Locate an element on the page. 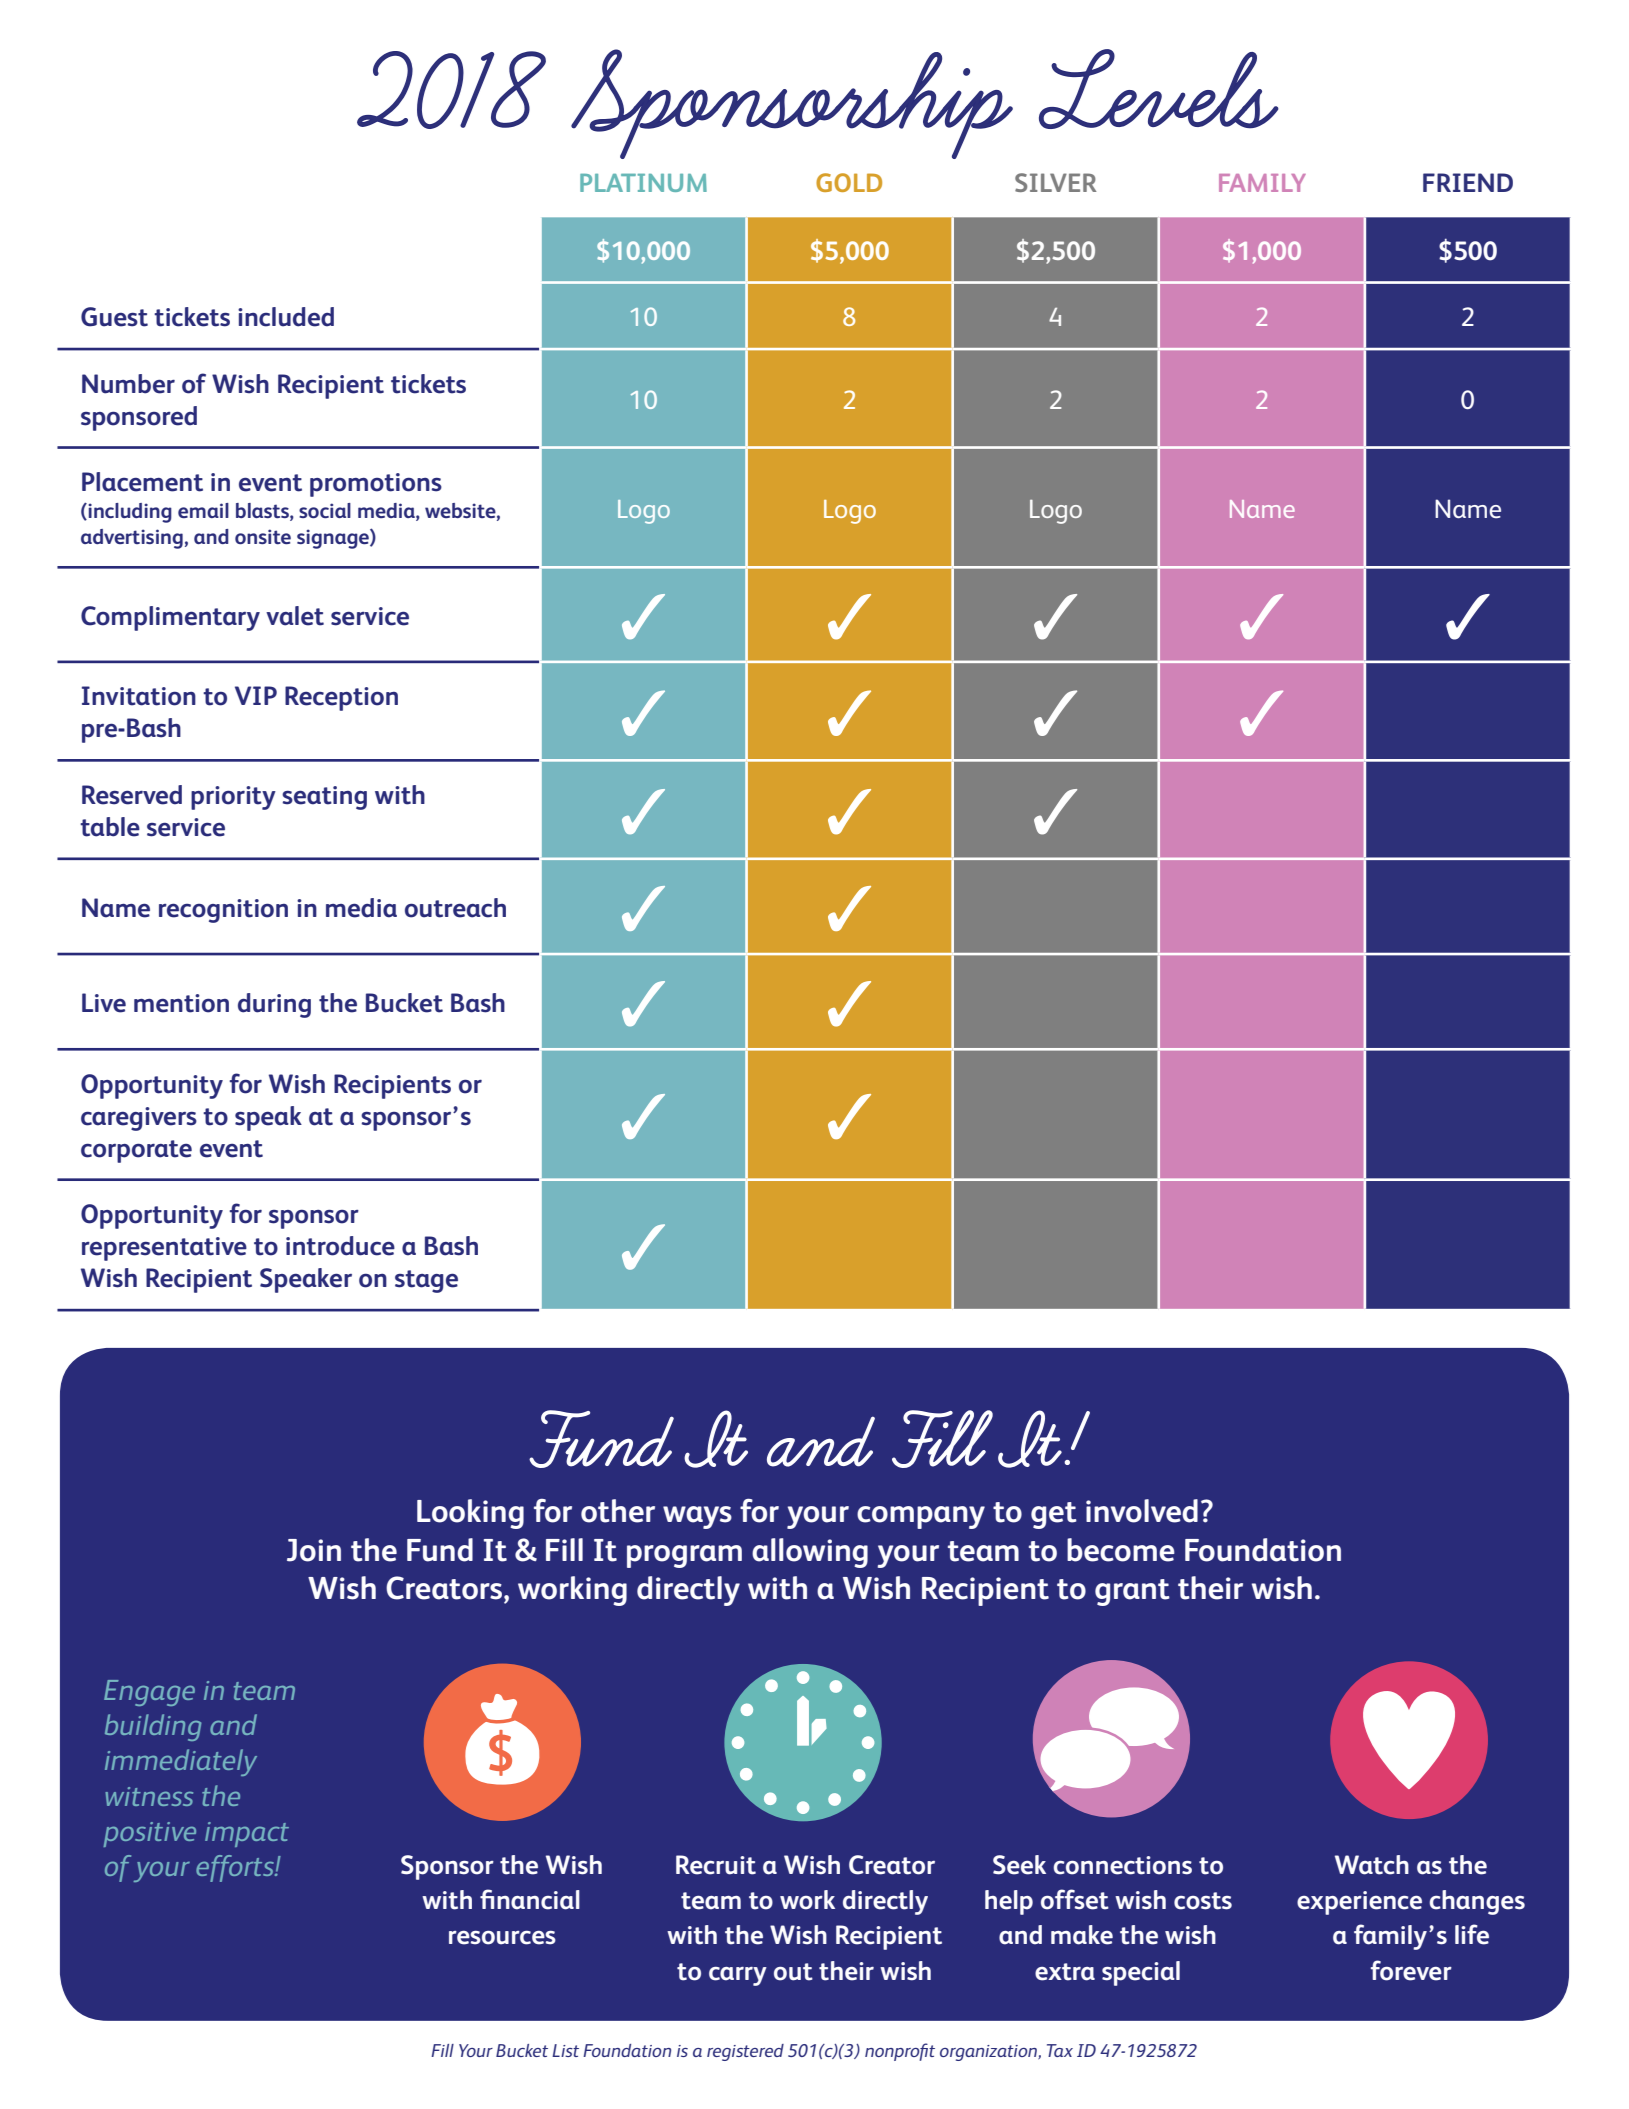 This document has height=2109, width=1629. become is located at coordinates (1121, 1550).
